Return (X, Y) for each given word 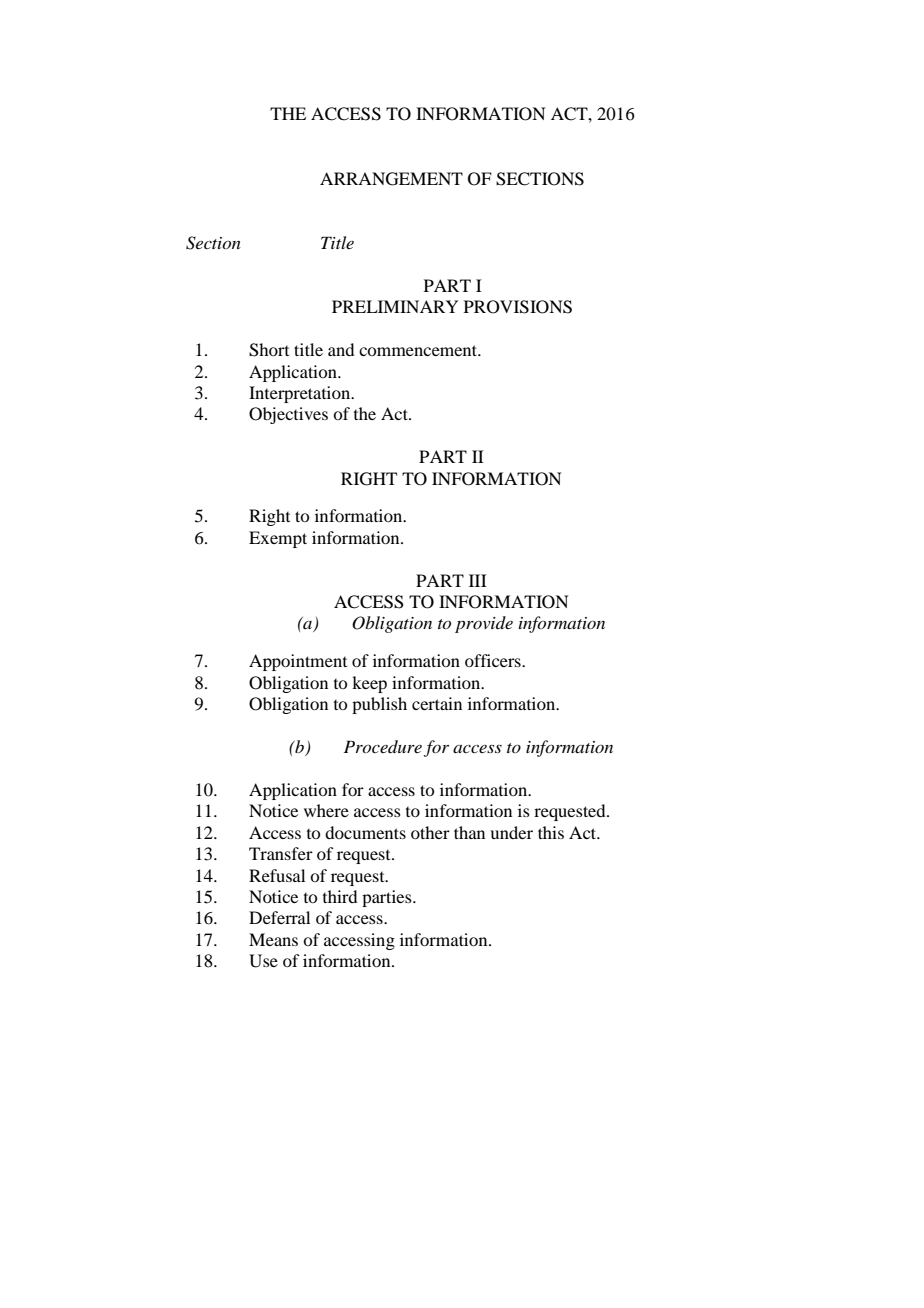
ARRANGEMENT (391, 179)
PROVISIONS (518, 307)
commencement (419, 350)
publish (379, 705)
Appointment (298, 662)
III (478, 580)
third (340, 896)
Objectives (288, 415)
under (511, 832)
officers (494, 660)
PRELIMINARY (395, 306)
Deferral (279, 917)
